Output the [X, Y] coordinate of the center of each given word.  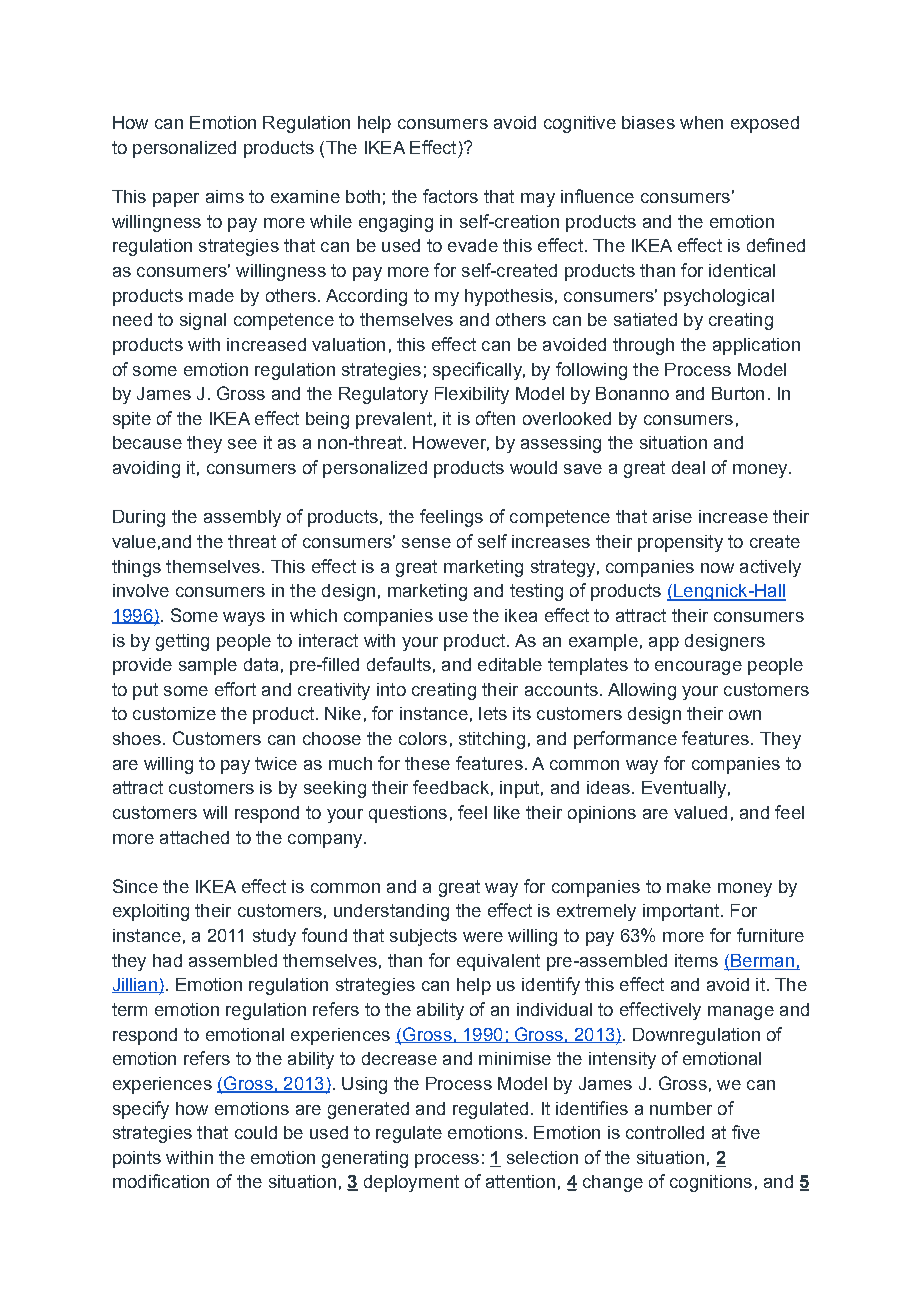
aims [225, 196]
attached [194, 837]
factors [450, 196]
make [689, 886]
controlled [665, 1132]
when [701, 122]
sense [426, 543]
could [256, 1132]
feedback [451, 787]
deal [688, 467]
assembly [242, 518]
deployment [411, 1183]
